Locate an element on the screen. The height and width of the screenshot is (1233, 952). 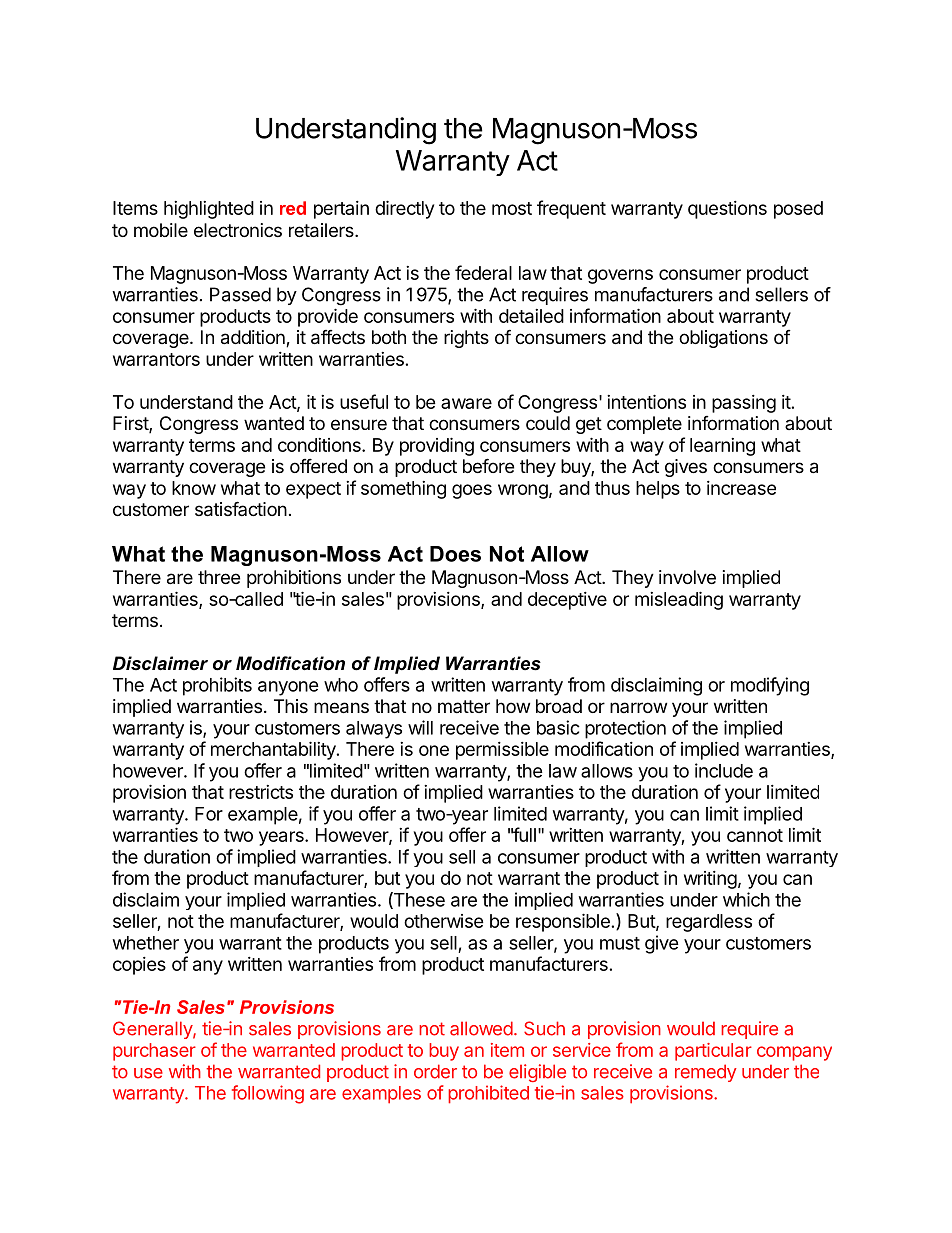
federal is located at coordinates (483, 272).
